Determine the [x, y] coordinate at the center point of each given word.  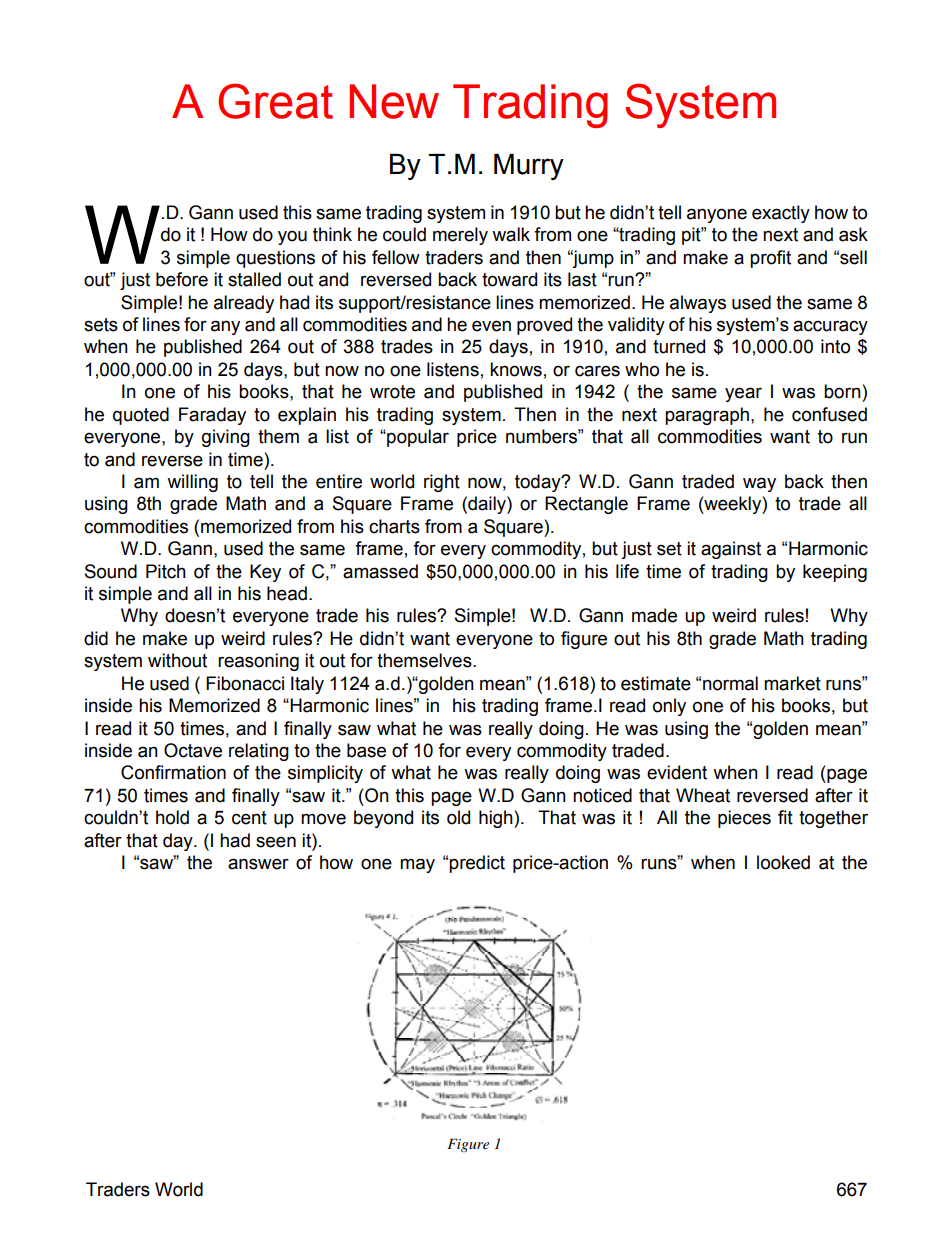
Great [275, 101]
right [442, 483]
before [182, 279]
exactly [781, 214]
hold [172, 817]
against [731, 550]
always [698, 304]
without [177, 660]
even [491, 326]
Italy [307, 685]
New [394, 101]
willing [192, 483]
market [792, 683]
